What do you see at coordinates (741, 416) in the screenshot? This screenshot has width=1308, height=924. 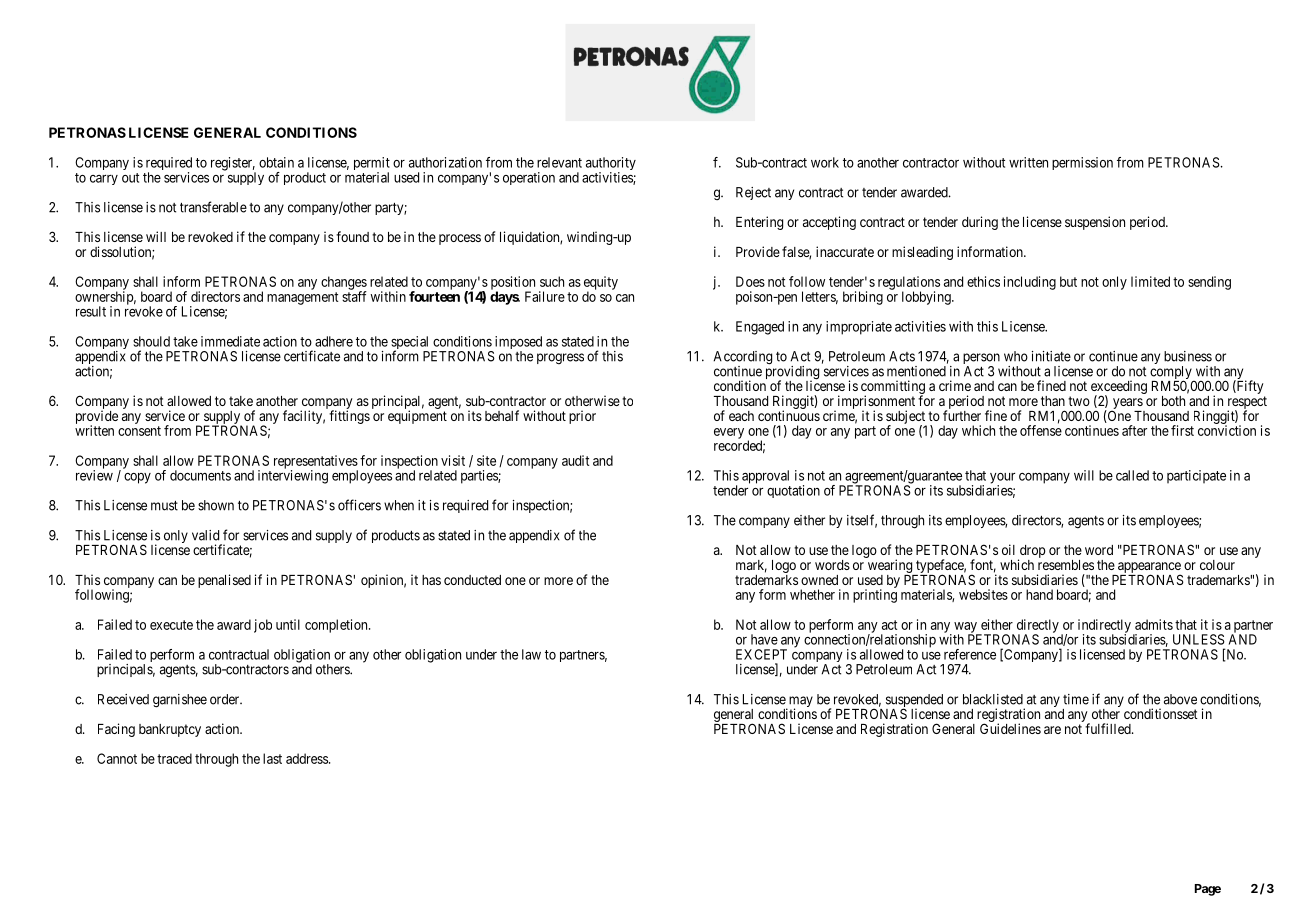 I see `each` at bounding box center [741, 416].
